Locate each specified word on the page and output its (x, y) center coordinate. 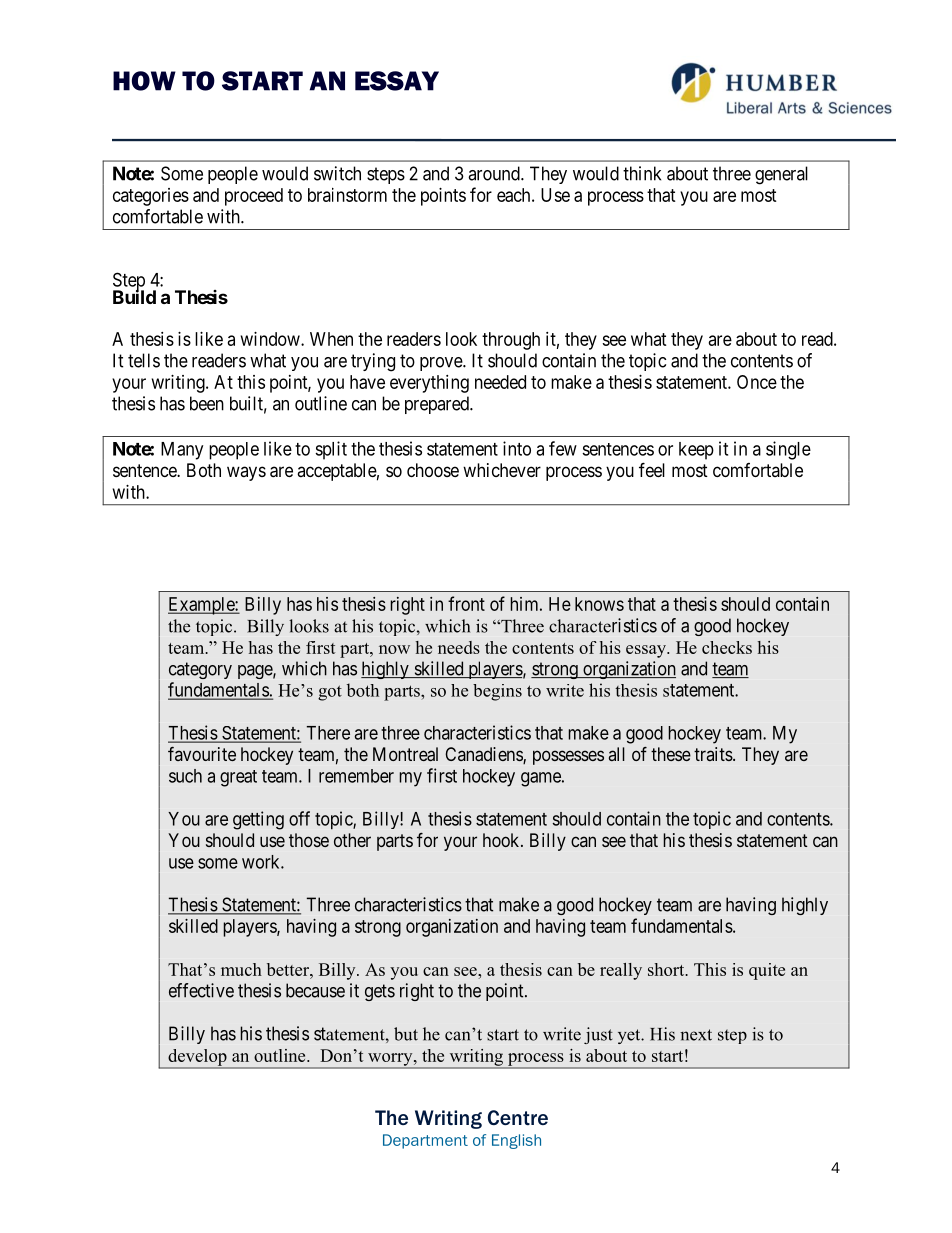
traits (714, 754)
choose (433, 470)
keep (696, 451)
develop (197, 1058)
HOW (144, 81)
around (495, 173)
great (238, 778)
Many (182, 451)
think (642, 173)
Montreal (405, 754)
